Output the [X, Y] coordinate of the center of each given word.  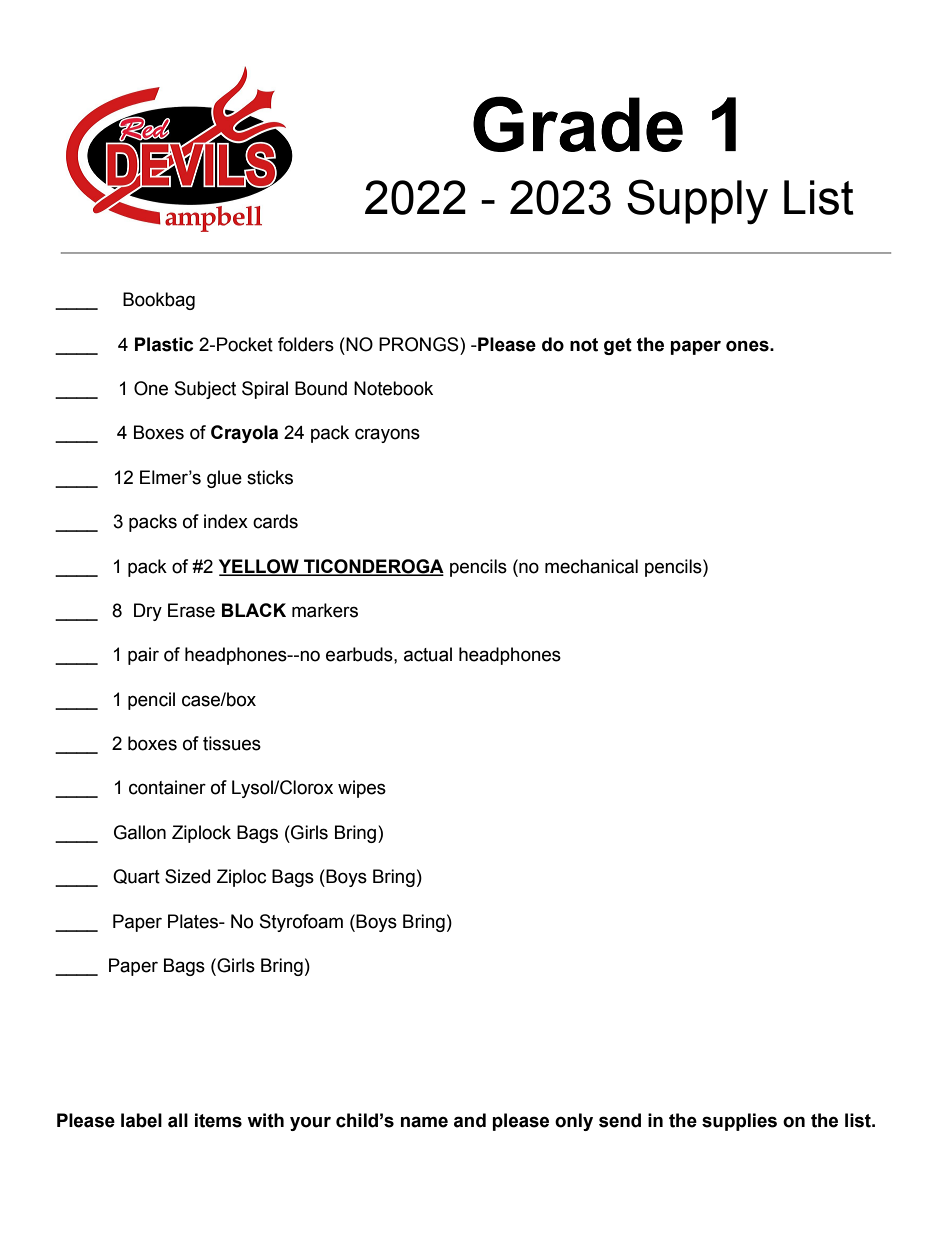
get [618, 346]
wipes [362, 789]
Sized [187, 876]
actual [428, 654]
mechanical [591, 566]
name [424, 1122]
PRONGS [420, 344]
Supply [697, 202]
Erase [191, 610]
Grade [578, 124]
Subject [205, 390]
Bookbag [159, 301]
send [620, 1120]
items [218, 1120]
